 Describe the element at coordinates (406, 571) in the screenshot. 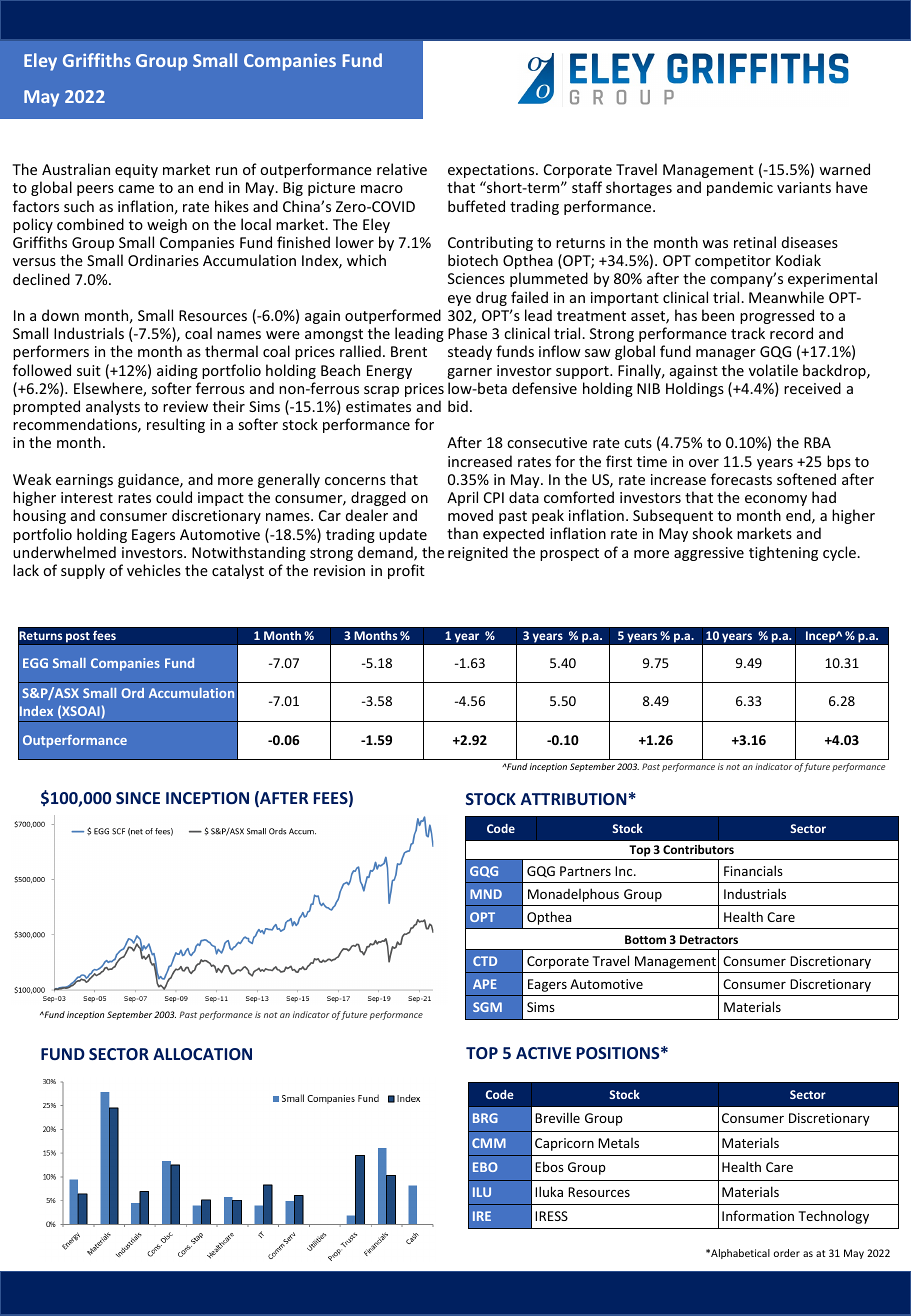

I see `profit` at that location.
